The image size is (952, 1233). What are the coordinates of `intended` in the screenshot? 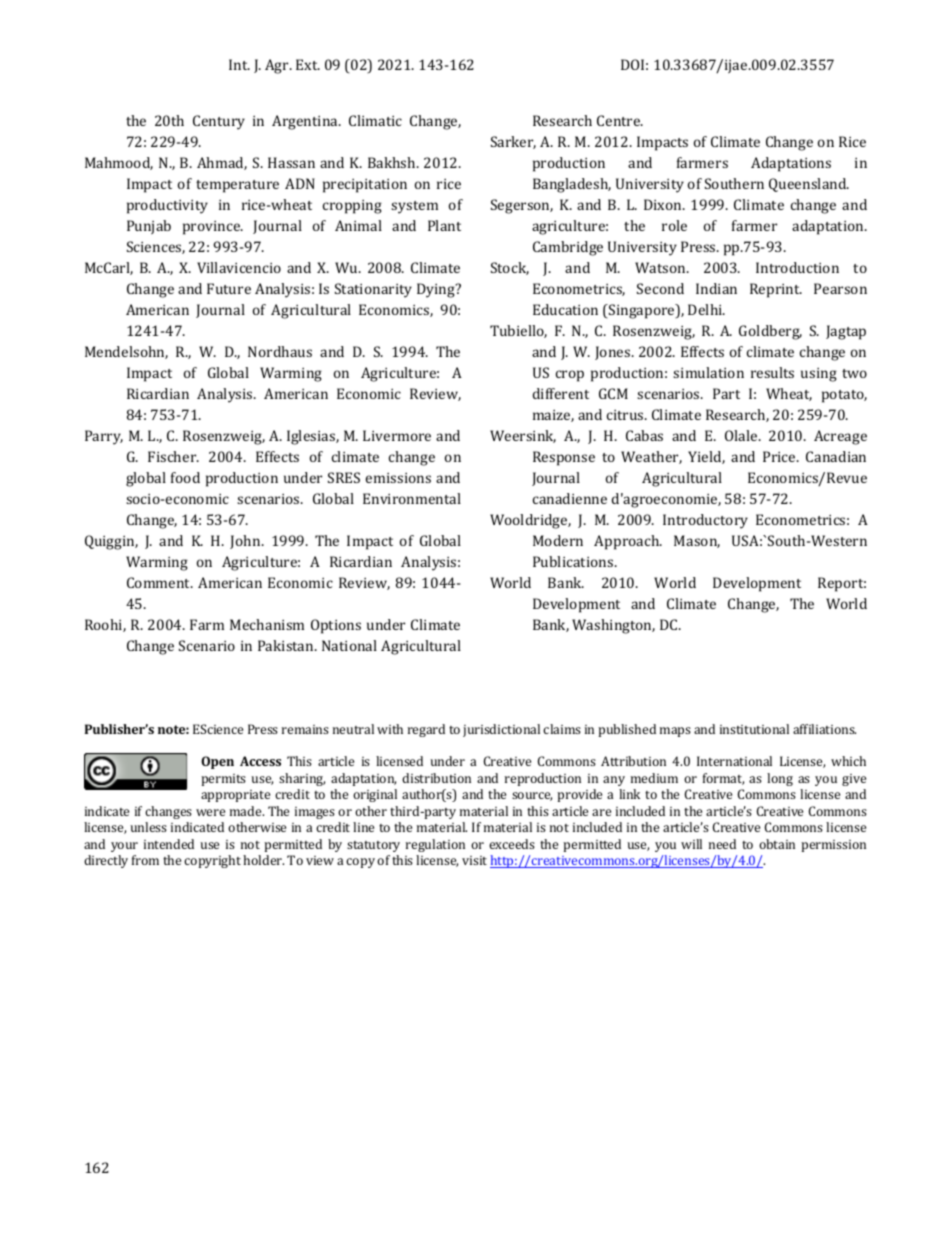 It's located at (169, 844).
